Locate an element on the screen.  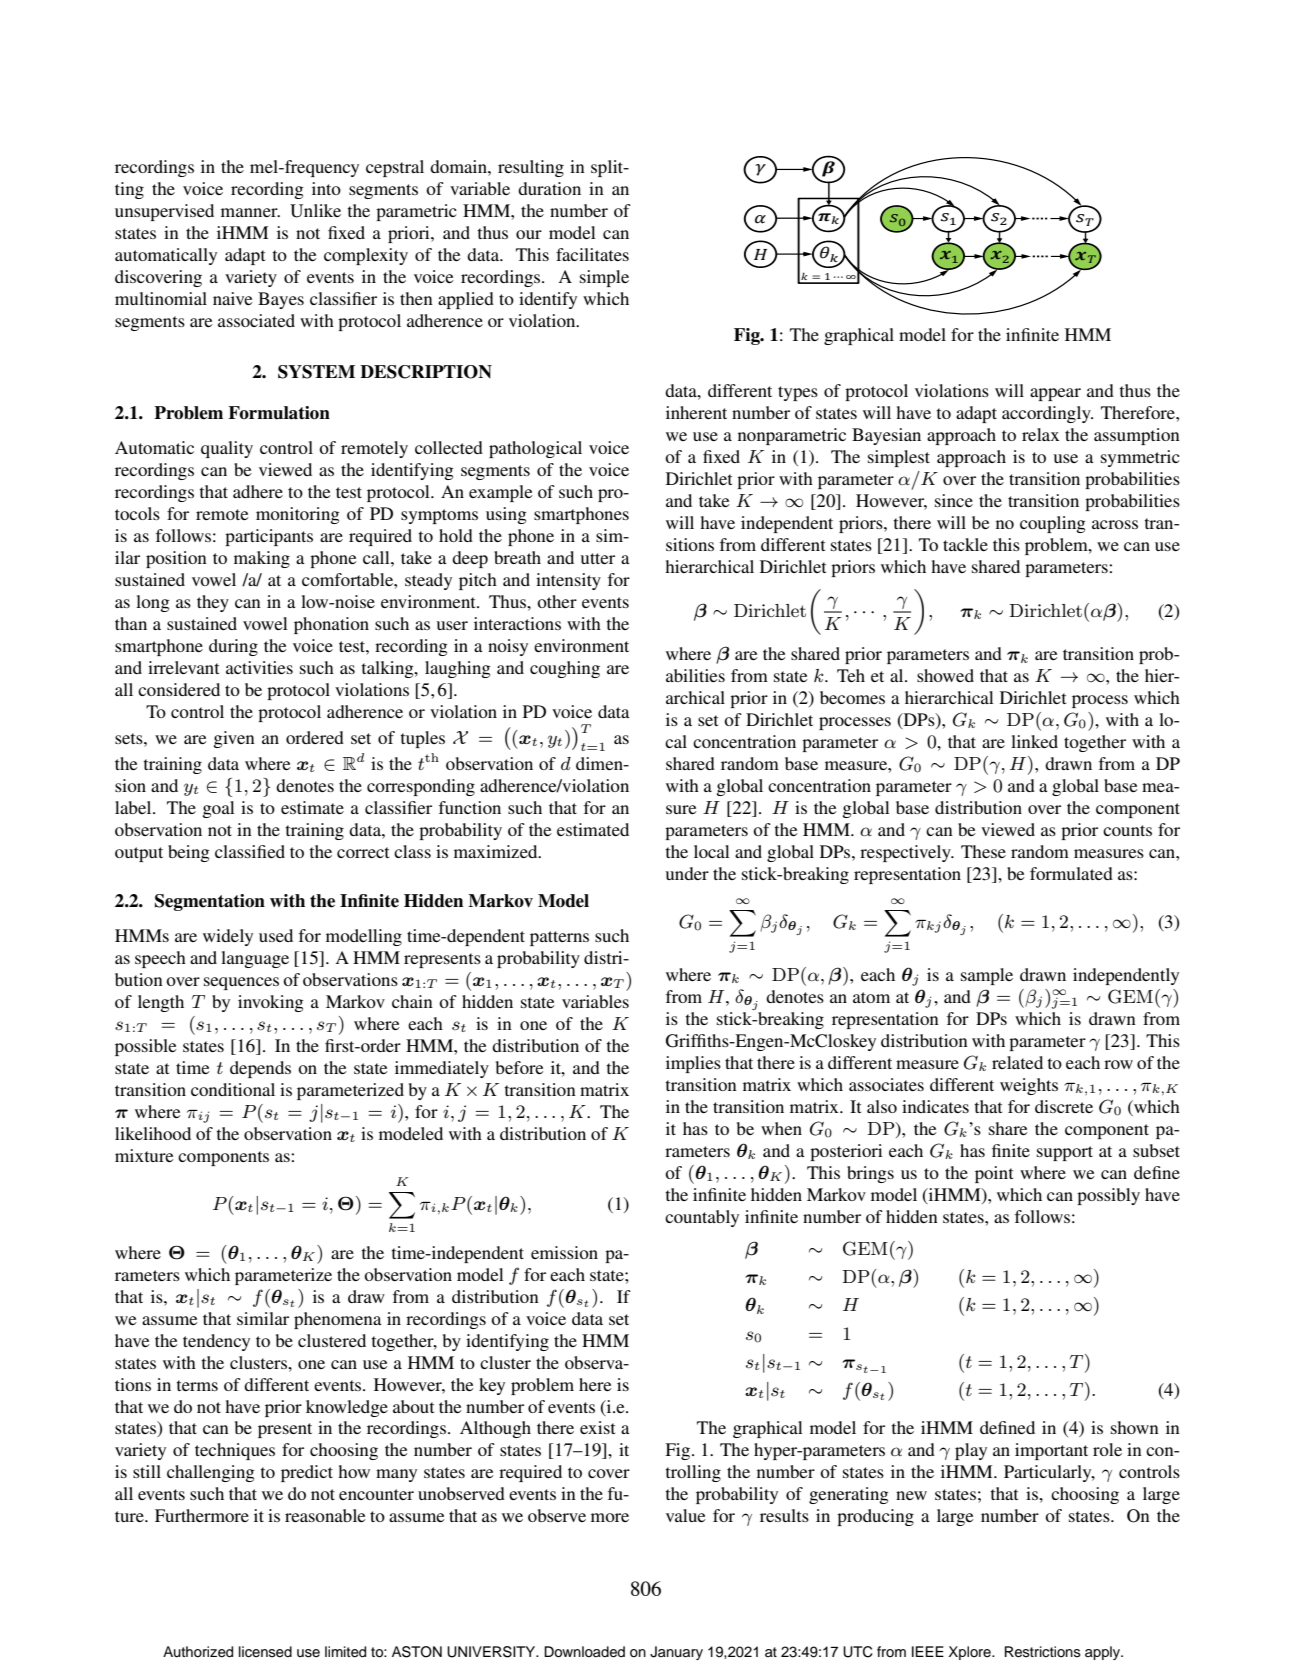
participants is located at coordinates (269, 537).
